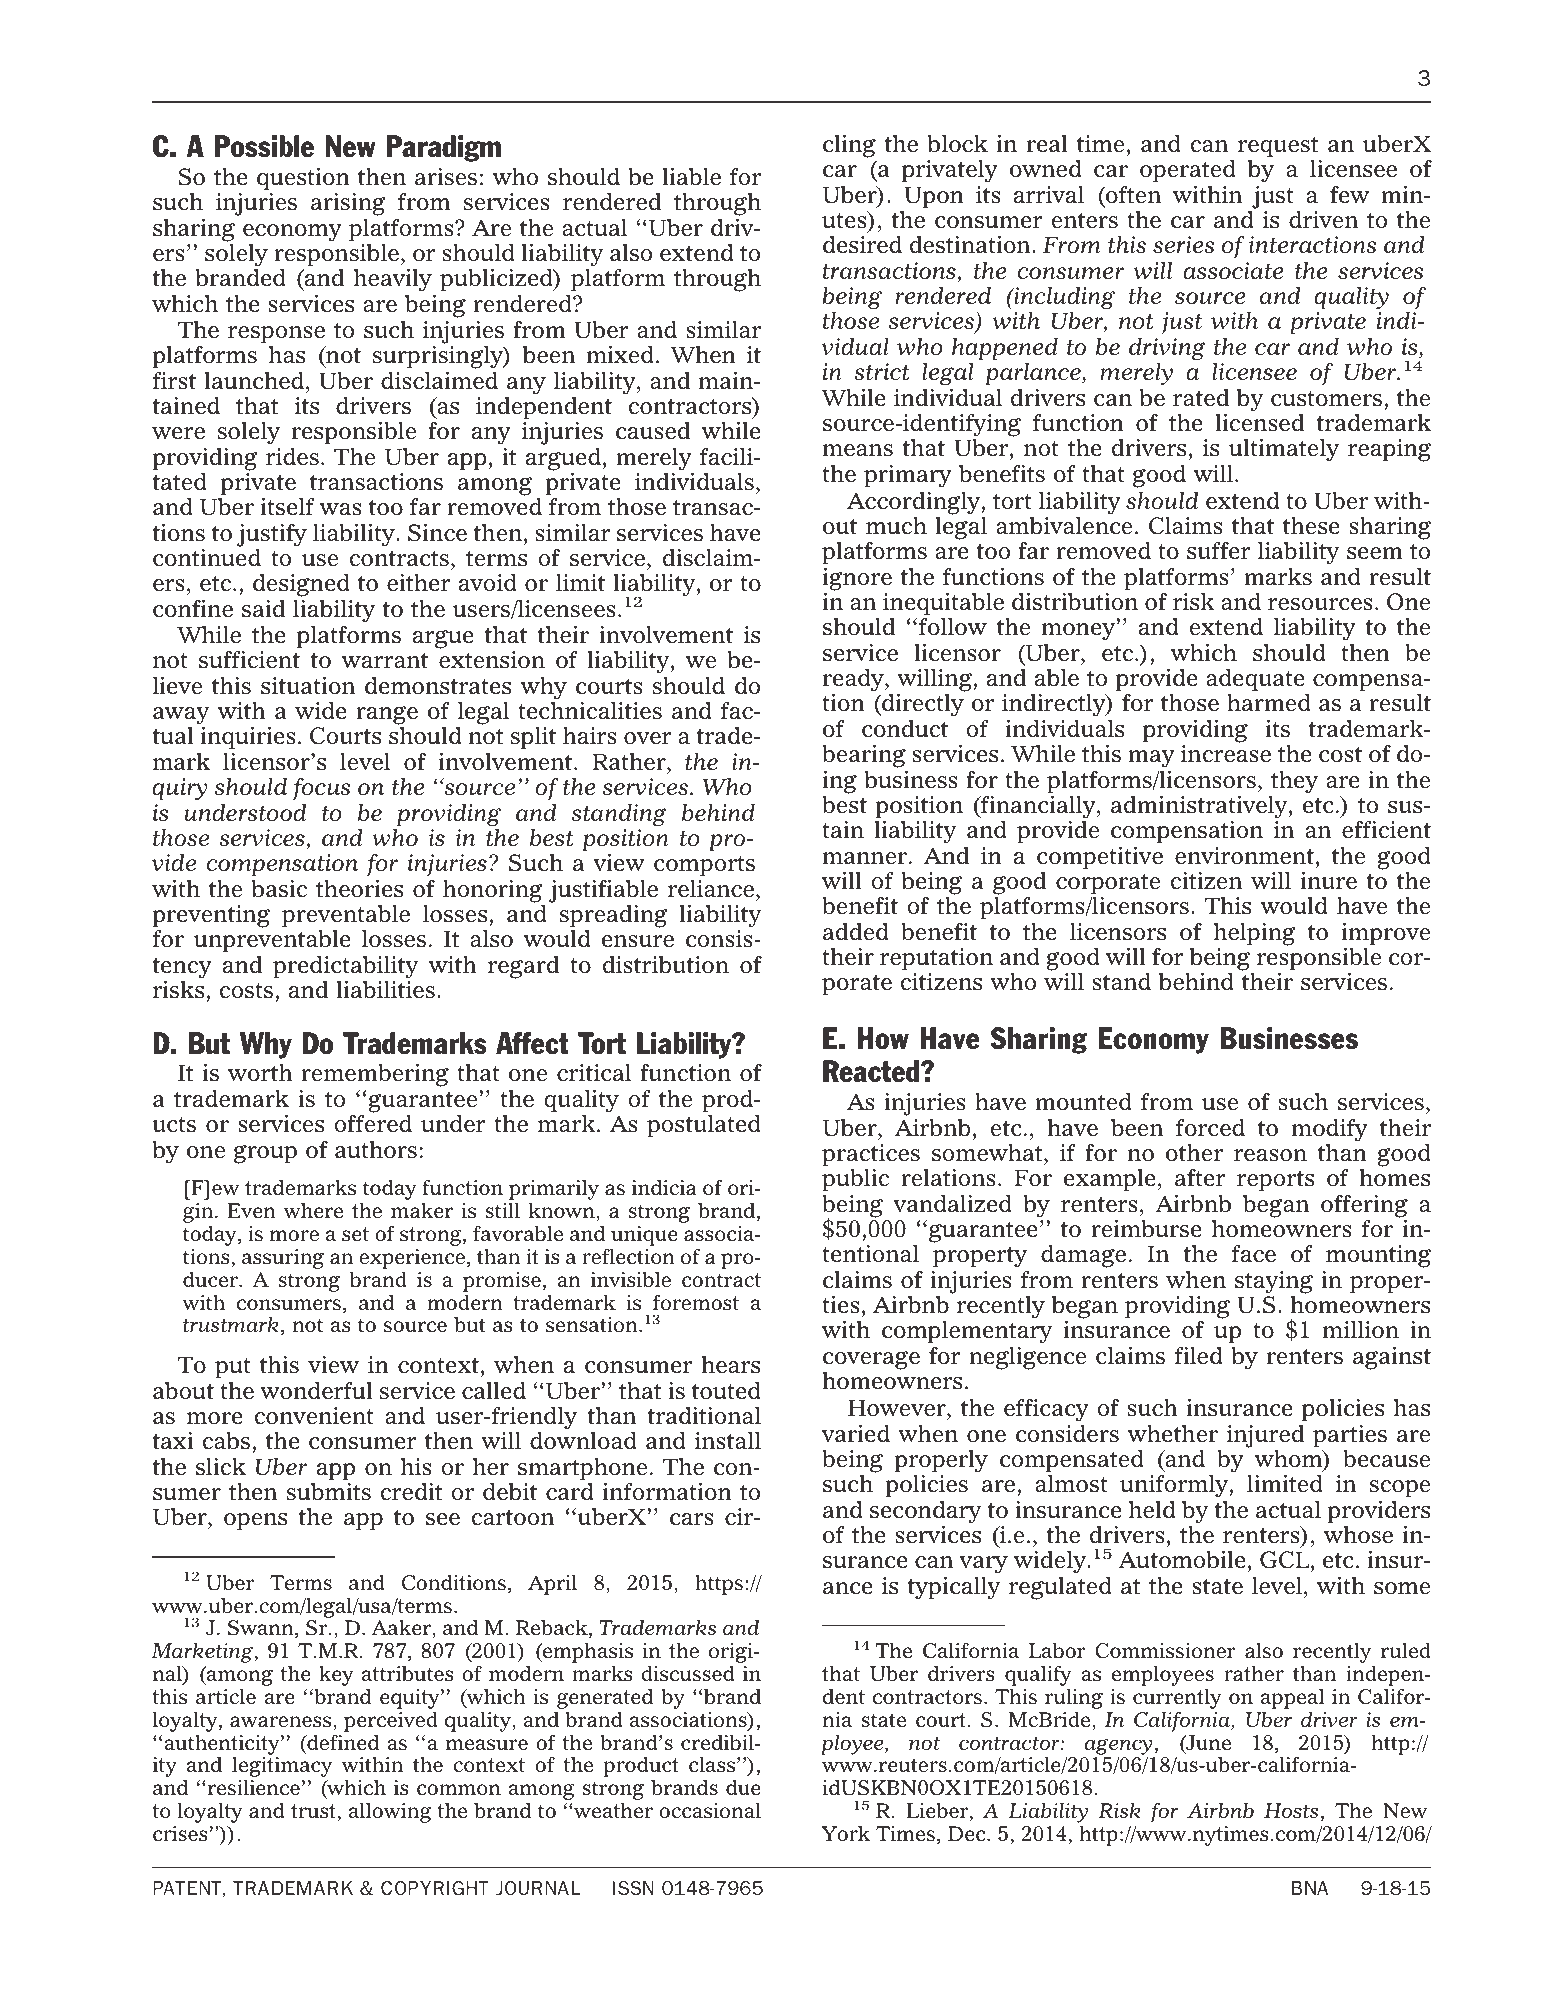 The image size is (1553, 2009). What do you see at coordinates (355, 1234) in the document?
I see `set` at bounding box center [355, 1234].
